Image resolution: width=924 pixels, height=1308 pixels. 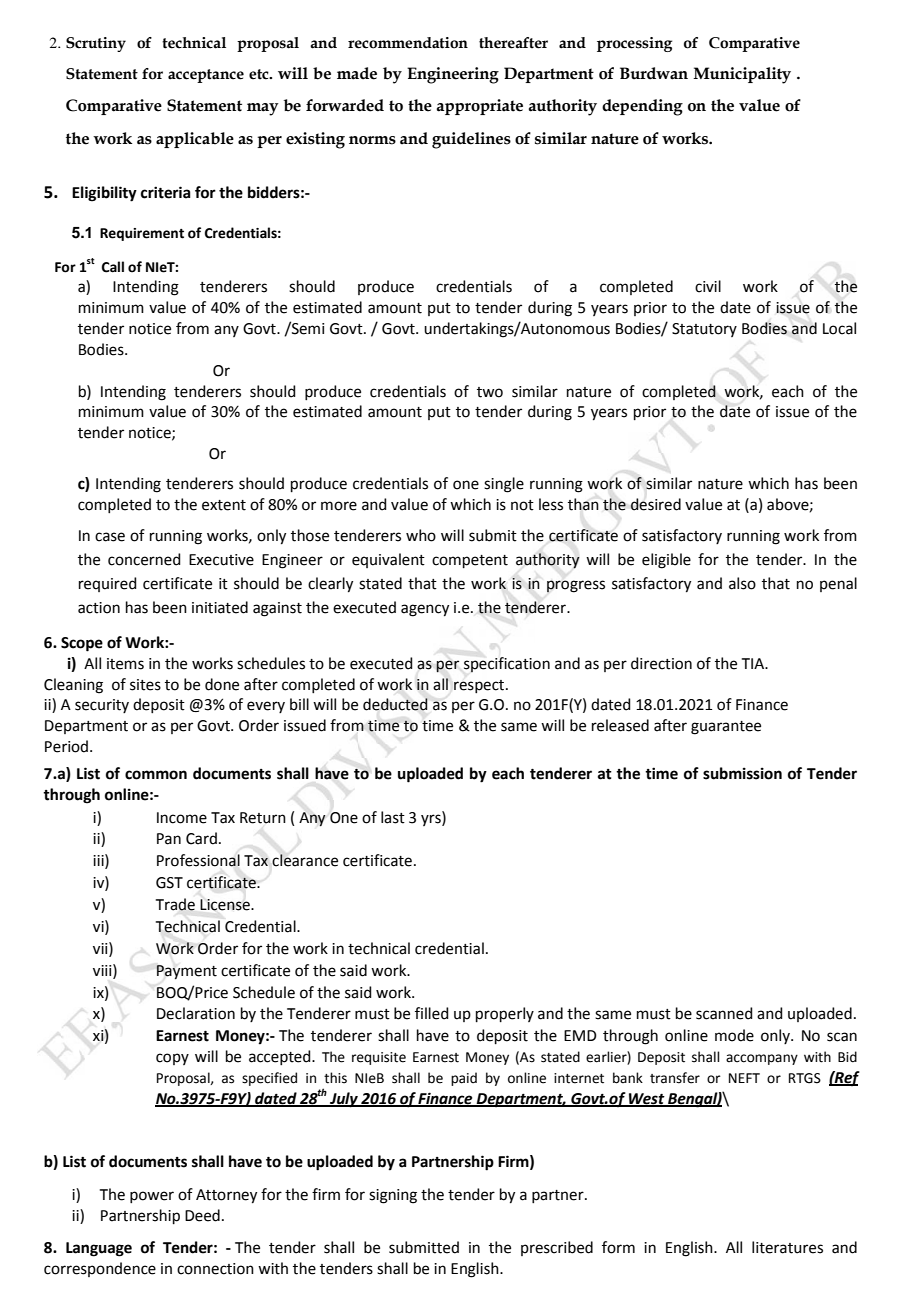 What do you see at coordinates (480, 107) in the page?
I see `appropriate` at bounding box center [480, 107].
